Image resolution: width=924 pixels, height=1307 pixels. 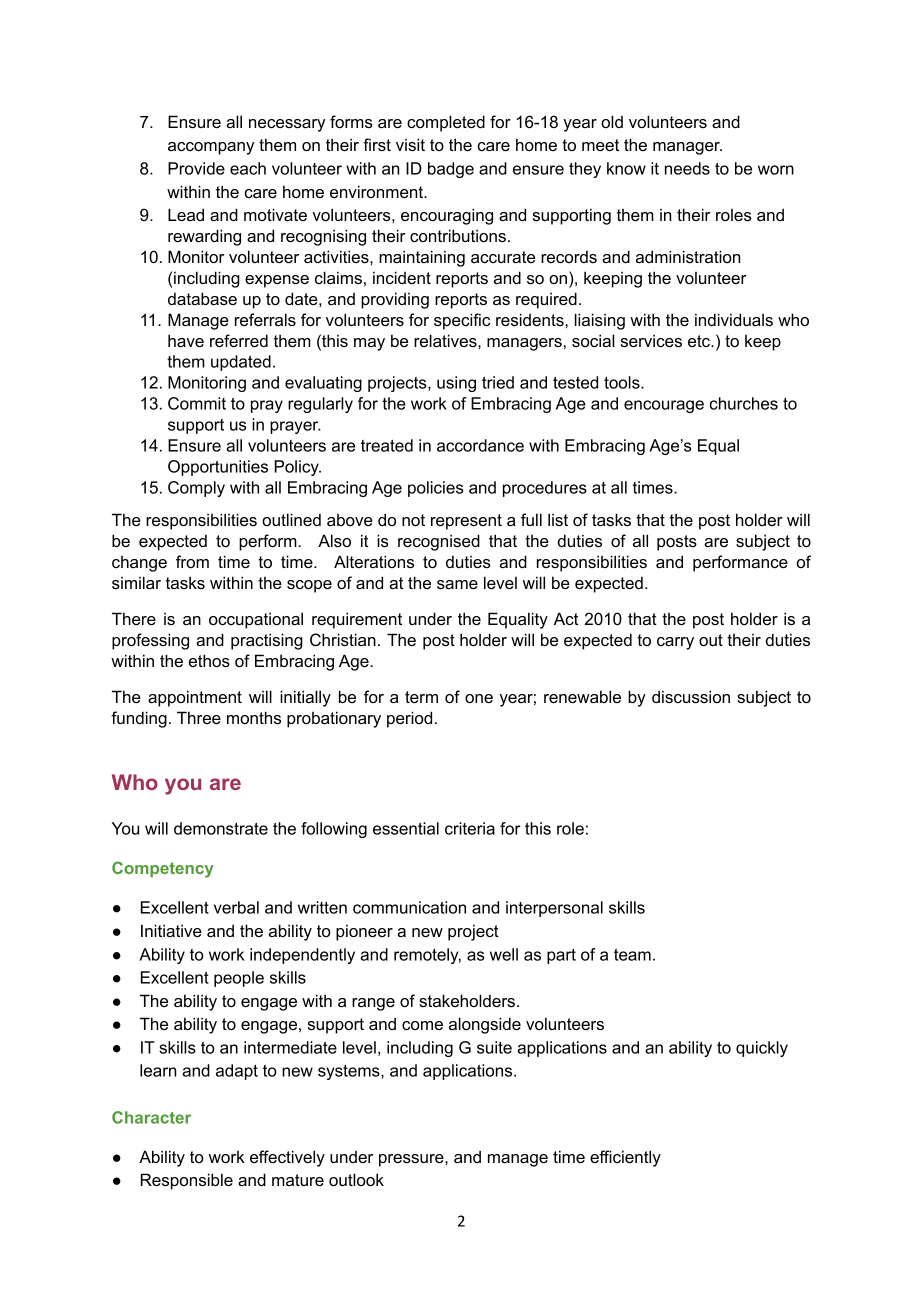 What do you see at coordinates (209, 660) in the screenshot?
I see `ethos` at bounding box center [209, 660].
